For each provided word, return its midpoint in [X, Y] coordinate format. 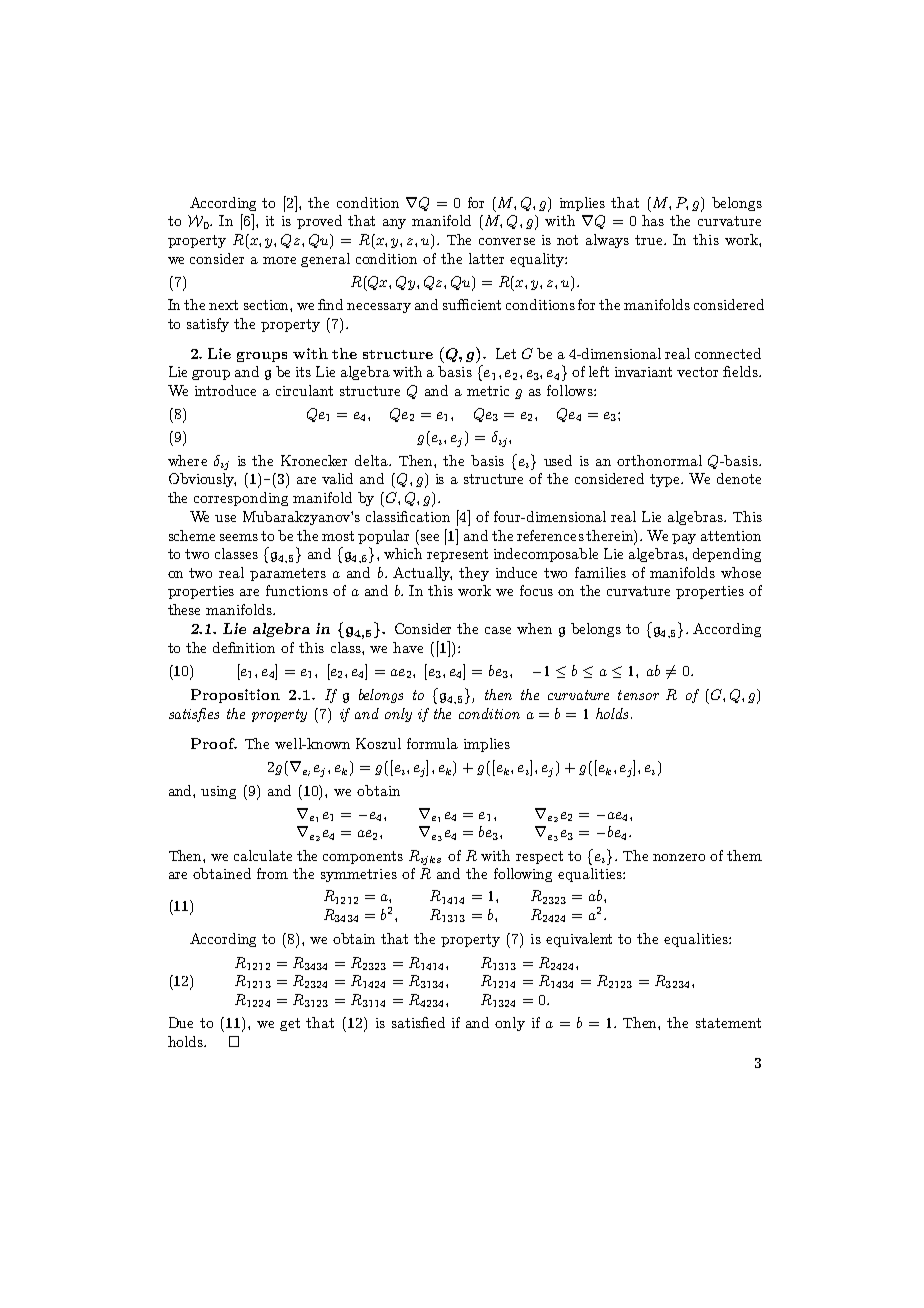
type [666, 480]
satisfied [418, 1022]
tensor [638, 695]
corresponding [241, 499]
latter [486, 258]
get [290, 1024]
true [650, 240]
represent [457, 555]
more [279, 260]
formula [432, 743]
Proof [214, 743]
